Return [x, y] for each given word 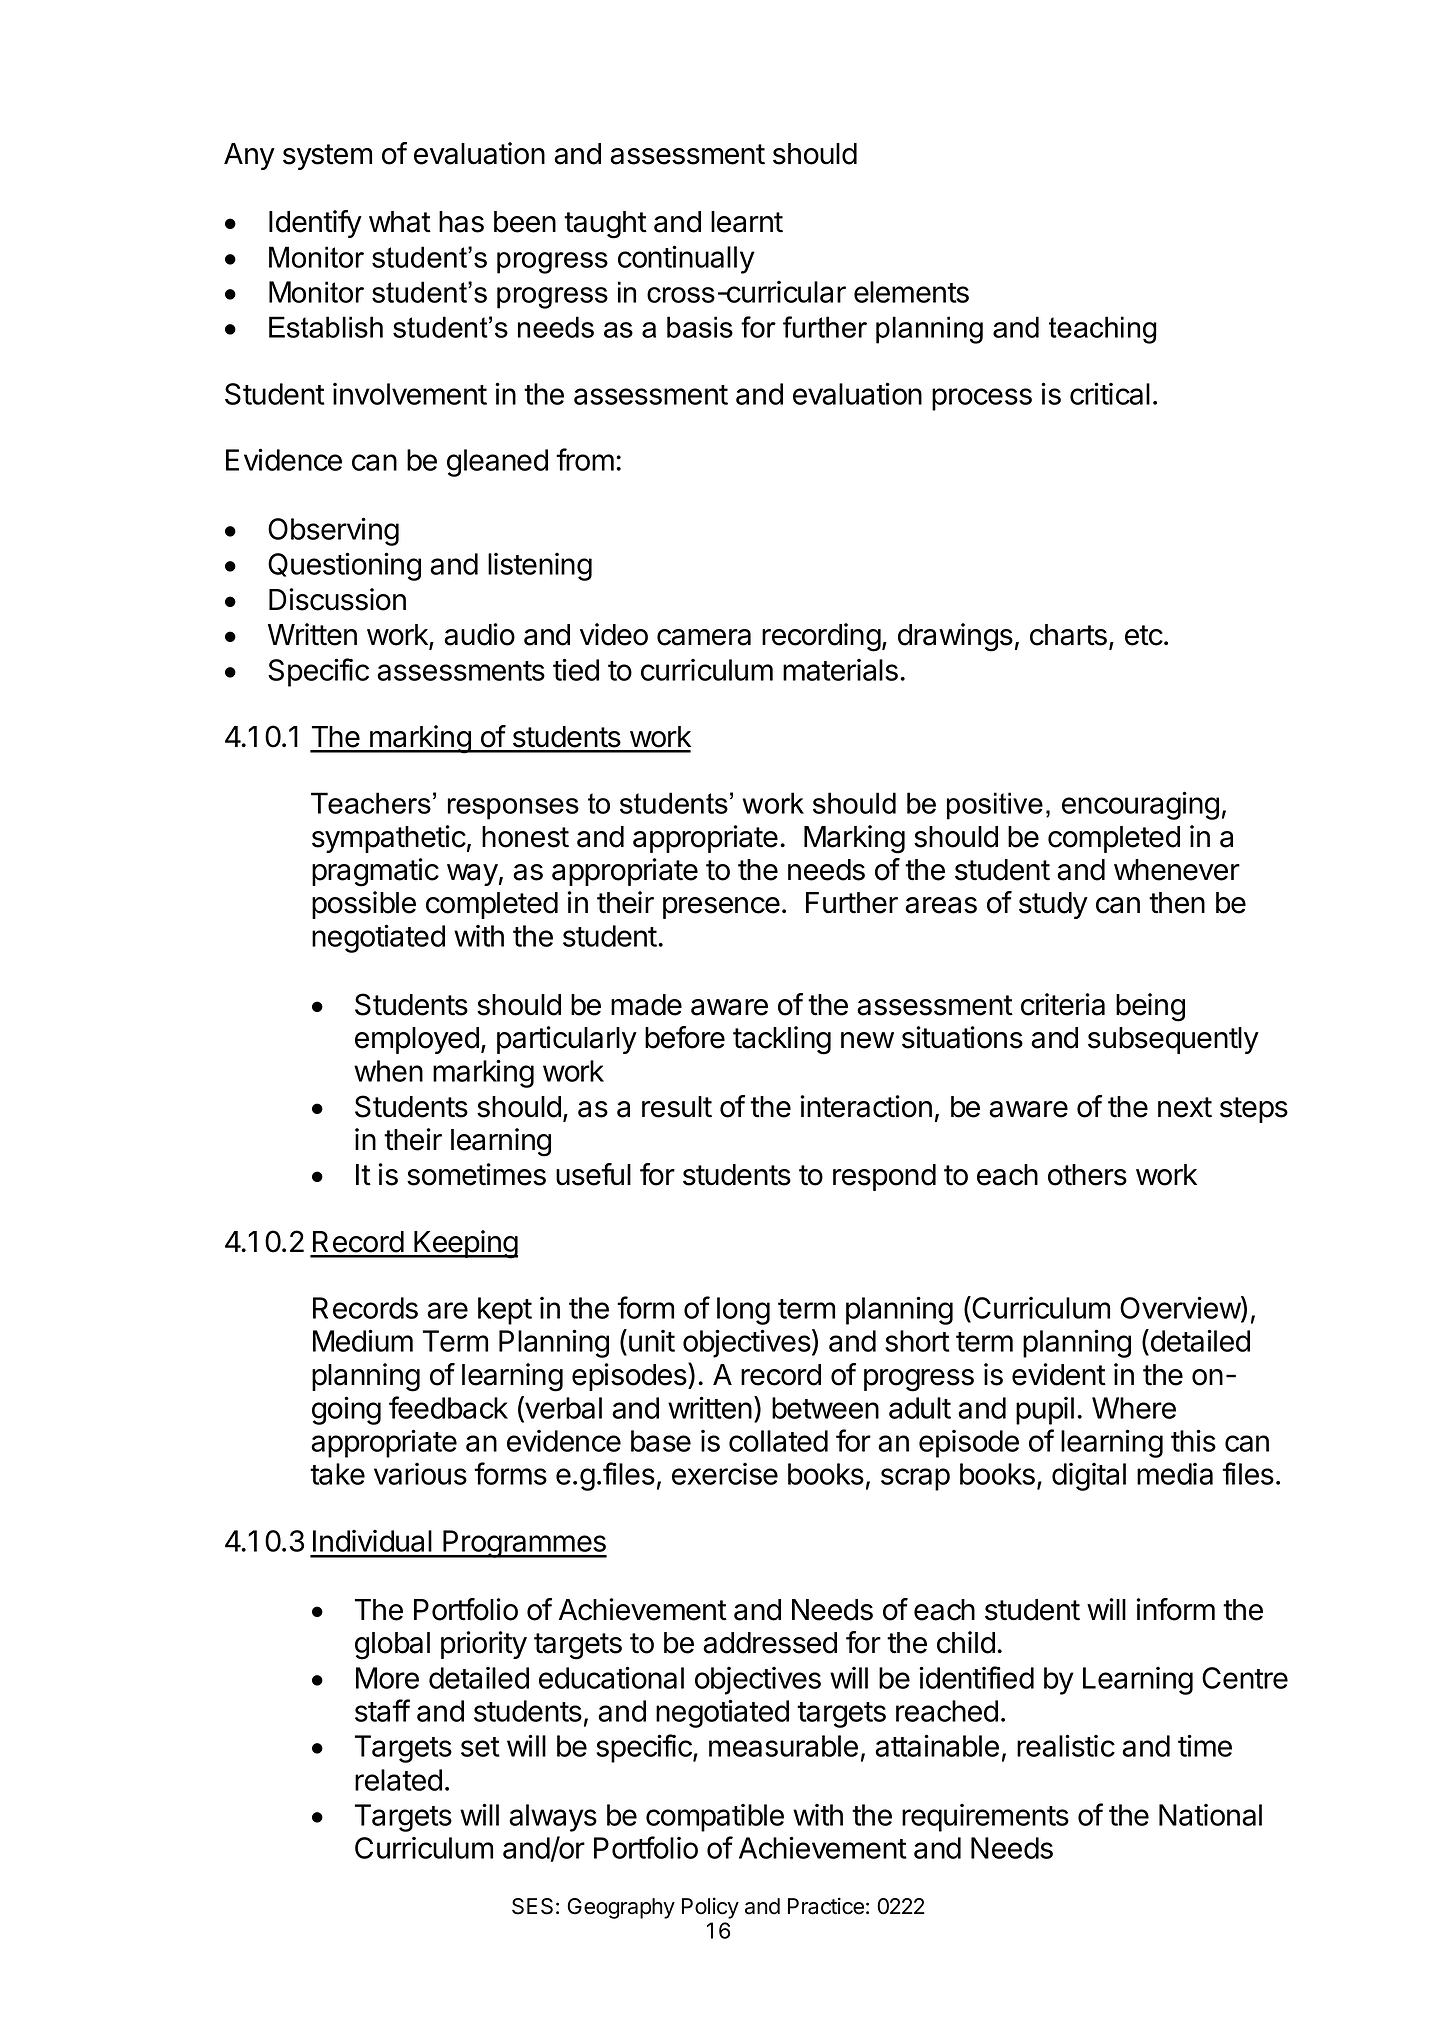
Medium [363, 1340]
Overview [1181, 1309]
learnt [747, 222]
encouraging [1140, 805]
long [743, 1311]
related [398, 1780]
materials [840, 670]
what [400, 222]
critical [1110, 393]
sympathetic [389, 839]
